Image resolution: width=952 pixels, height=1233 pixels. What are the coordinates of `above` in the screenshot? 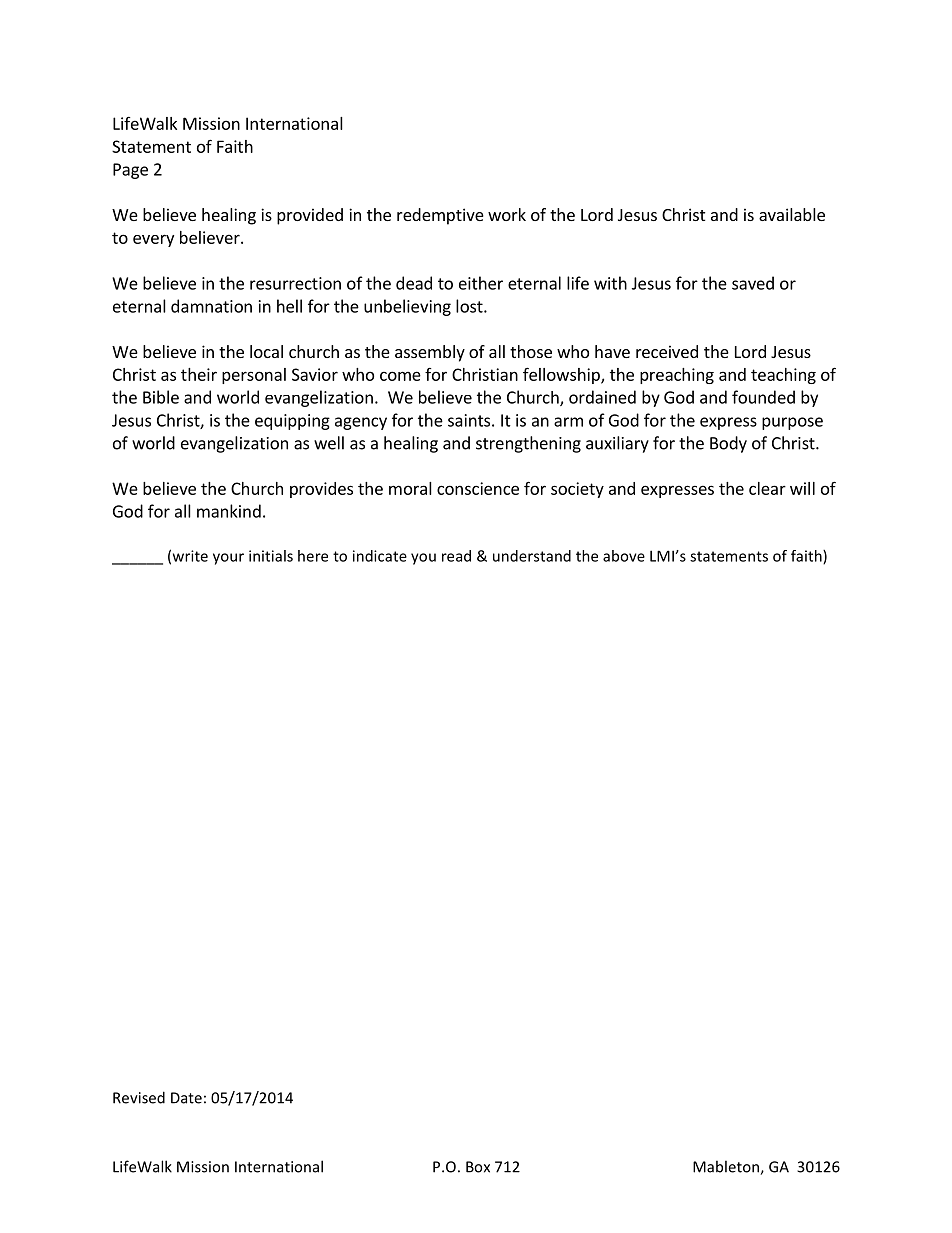 It's located at (624, 556).
